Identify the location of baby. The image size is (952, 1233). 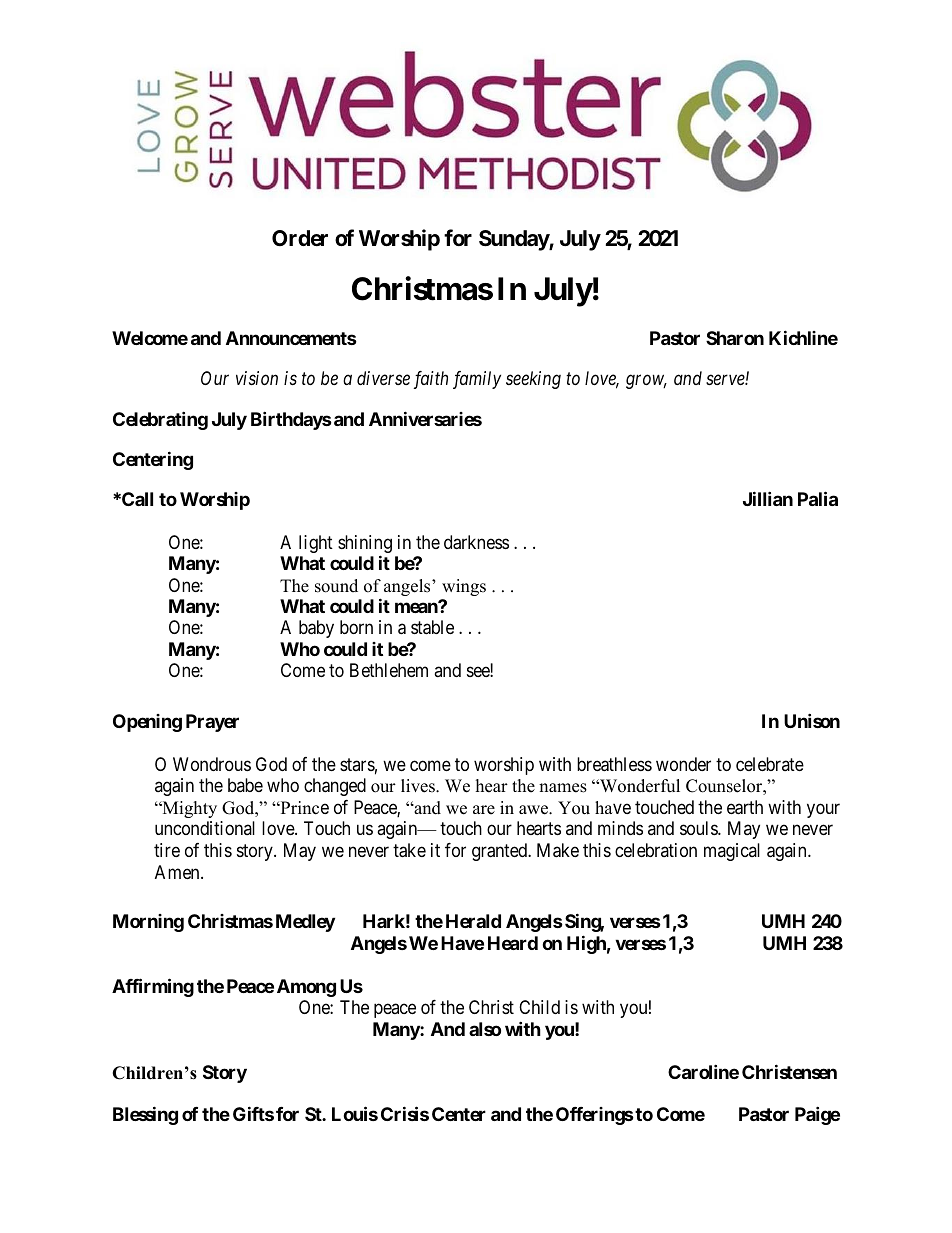
(316, 629).
